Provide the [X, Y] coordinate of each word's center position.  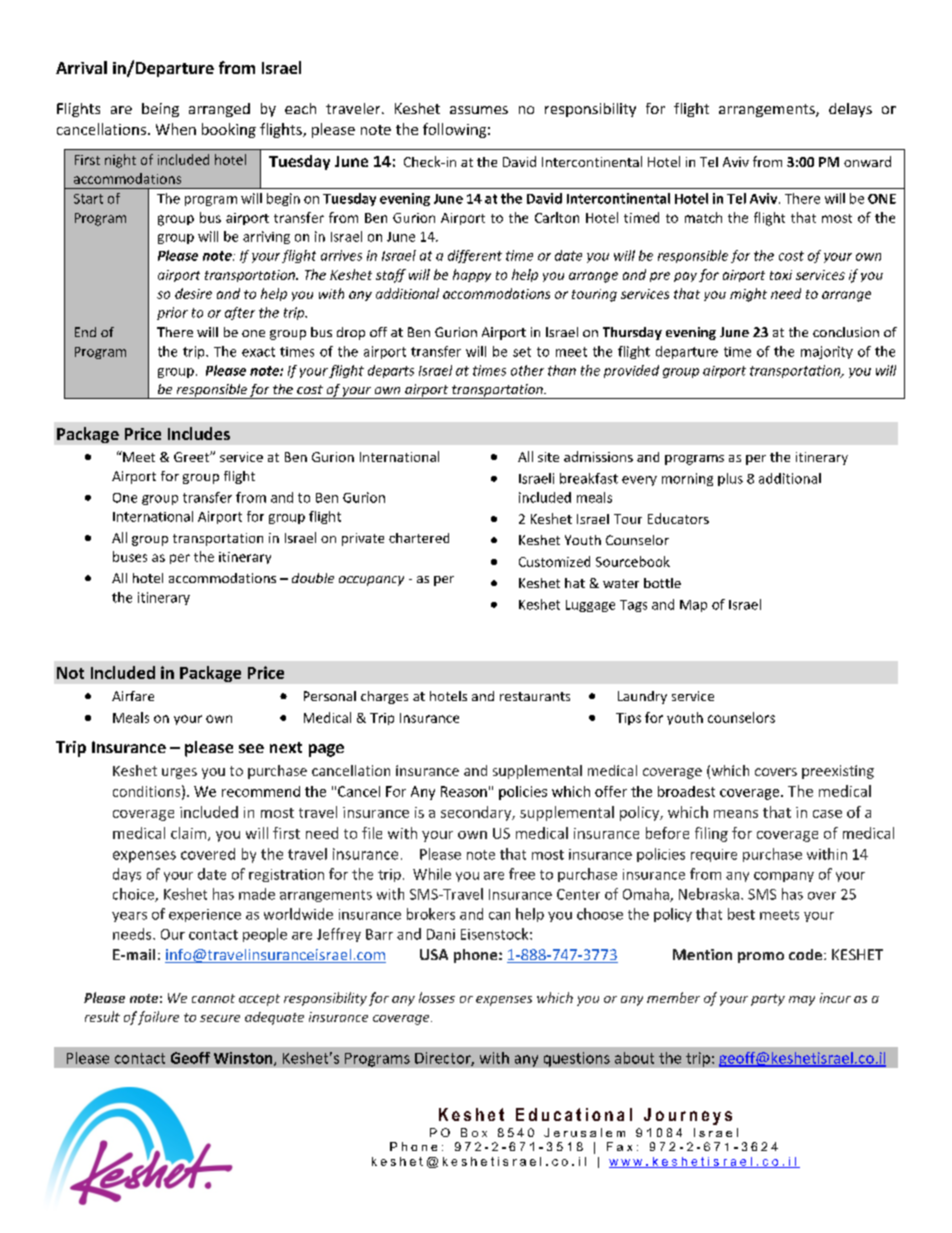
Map [693, 606]
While [432, 874]
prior [172, 313]
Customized [554, 561]
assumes [479, 110]
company [784, 877]
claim [188, 833]
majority [827, 352]
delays [850, 110]
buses [130, 556]
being [160, 110]
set [522, 352]
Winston [244, 1059]
